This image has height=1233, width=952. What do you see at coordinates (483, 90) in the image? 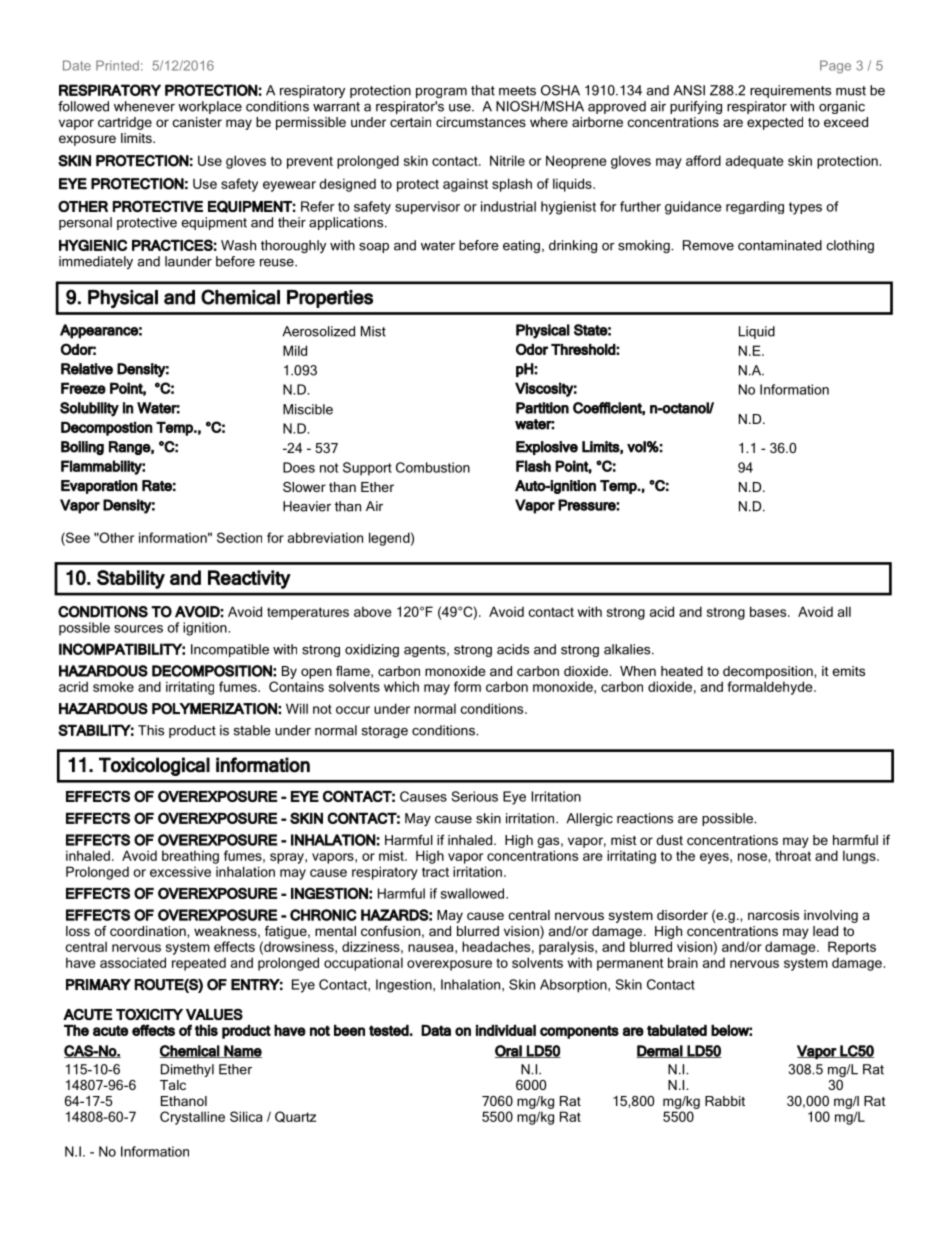
I see `that` at bounding box center [483, 90].
